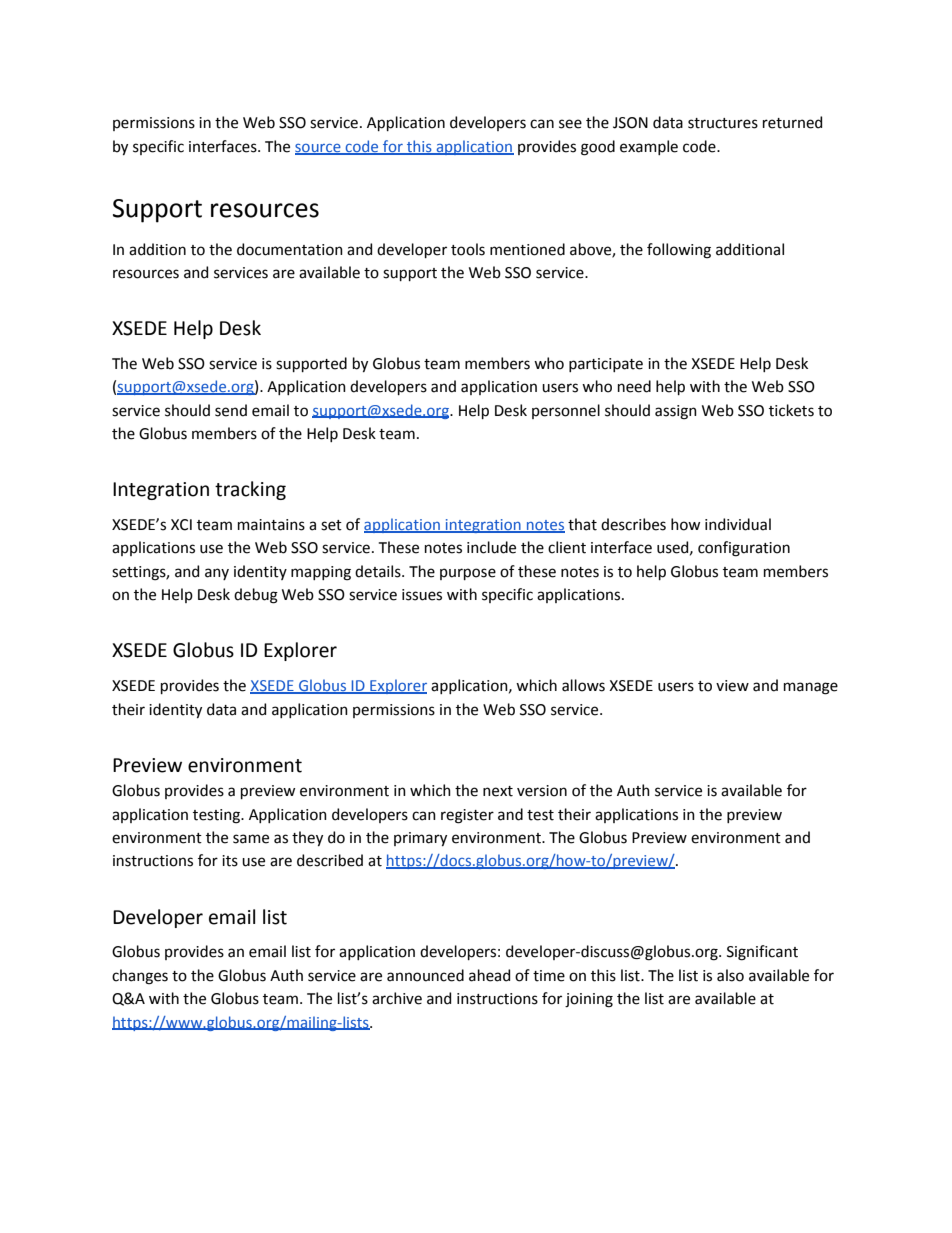 The height and width of the page is (1233, 952). Describe the element at coordinates (811, 688) in the page. I see `manage` at that location.
